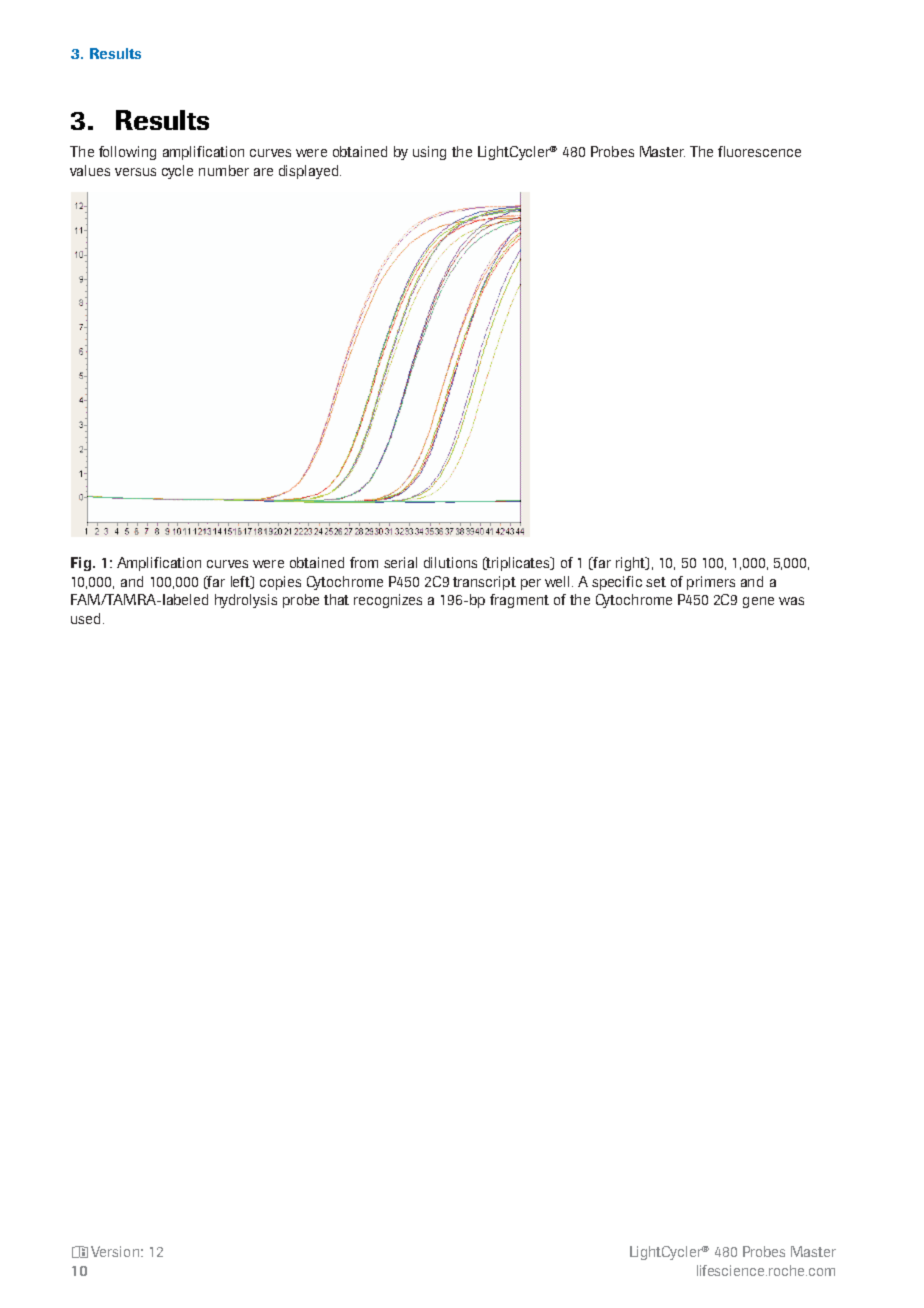 Image resolution: width=924 pixels, height=1308 pixels. I want to click on gene, so click(758, 602).
